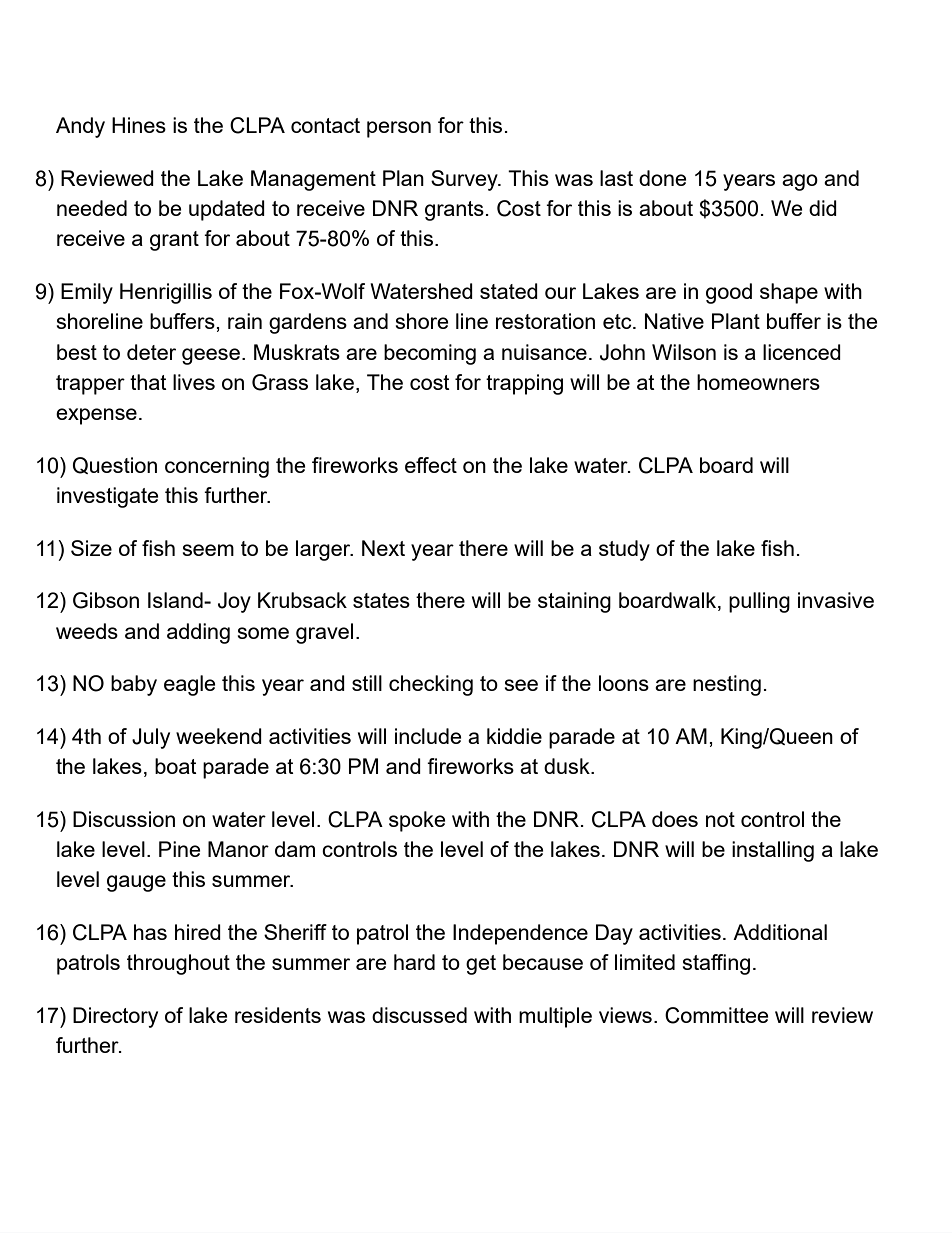  I want to click on throughout, so click(178, 964).
